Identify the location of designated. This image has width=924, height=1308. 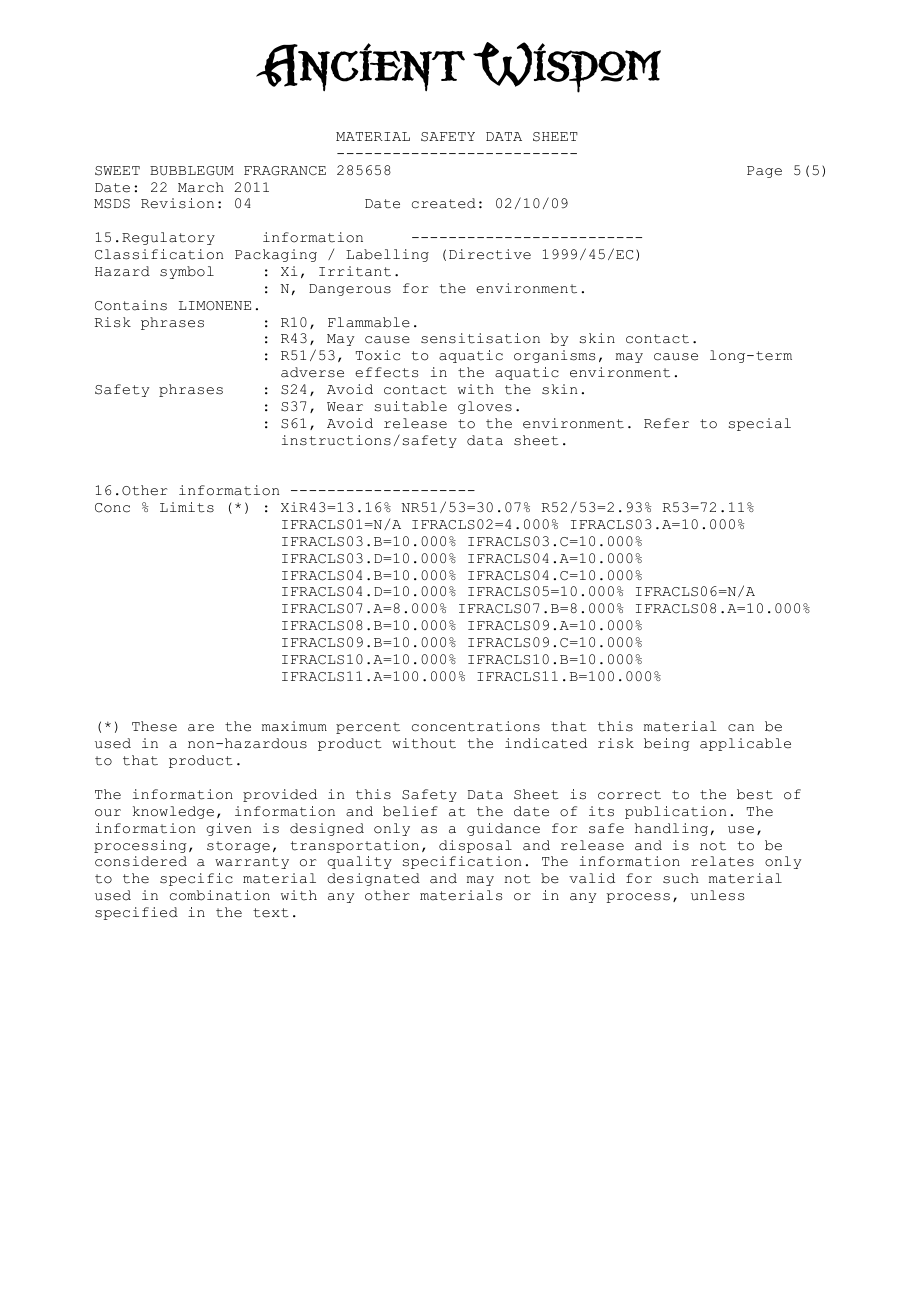
(373, 879).
